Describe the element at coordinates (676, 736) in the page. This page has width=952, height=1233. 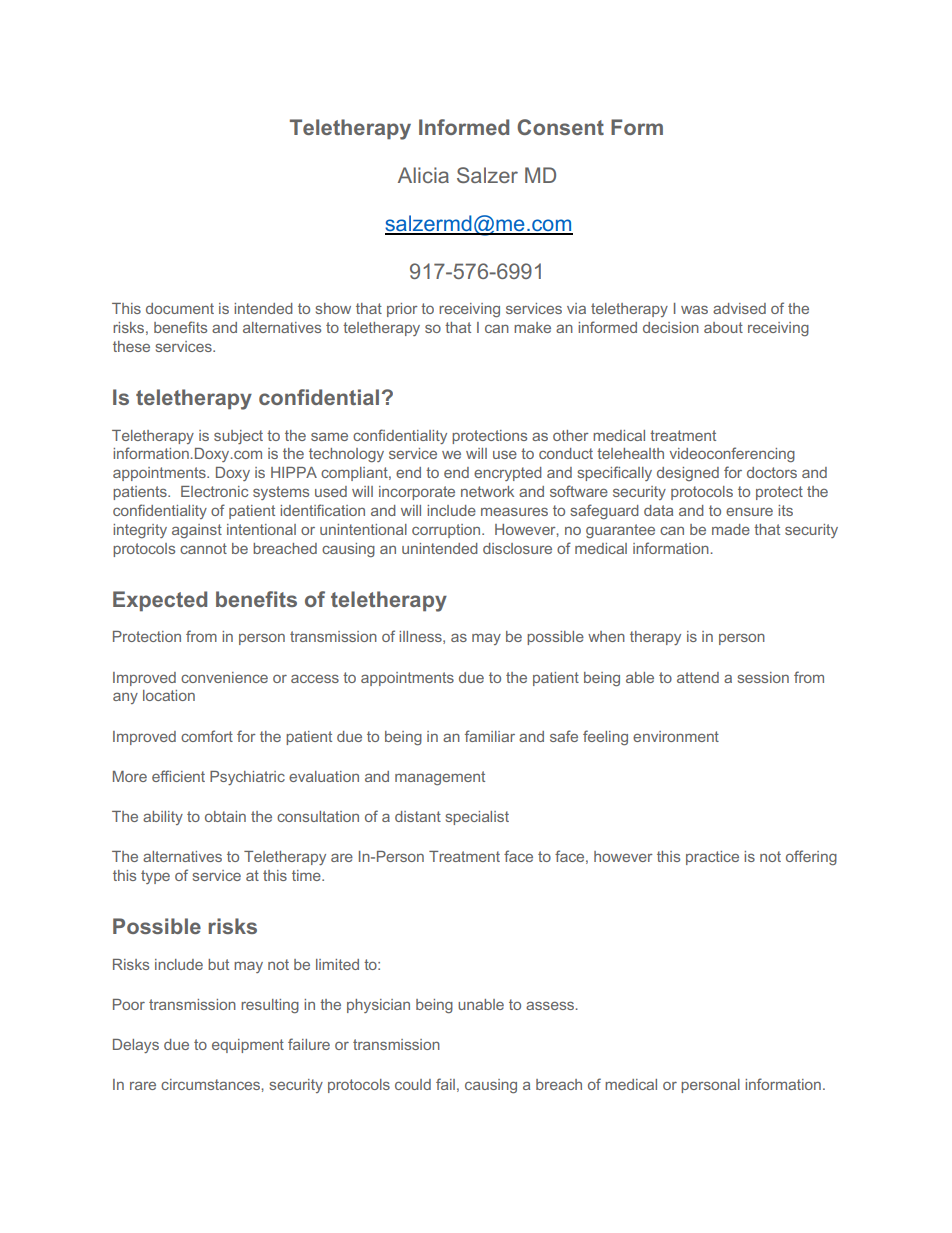
I see `environment` at that location.
